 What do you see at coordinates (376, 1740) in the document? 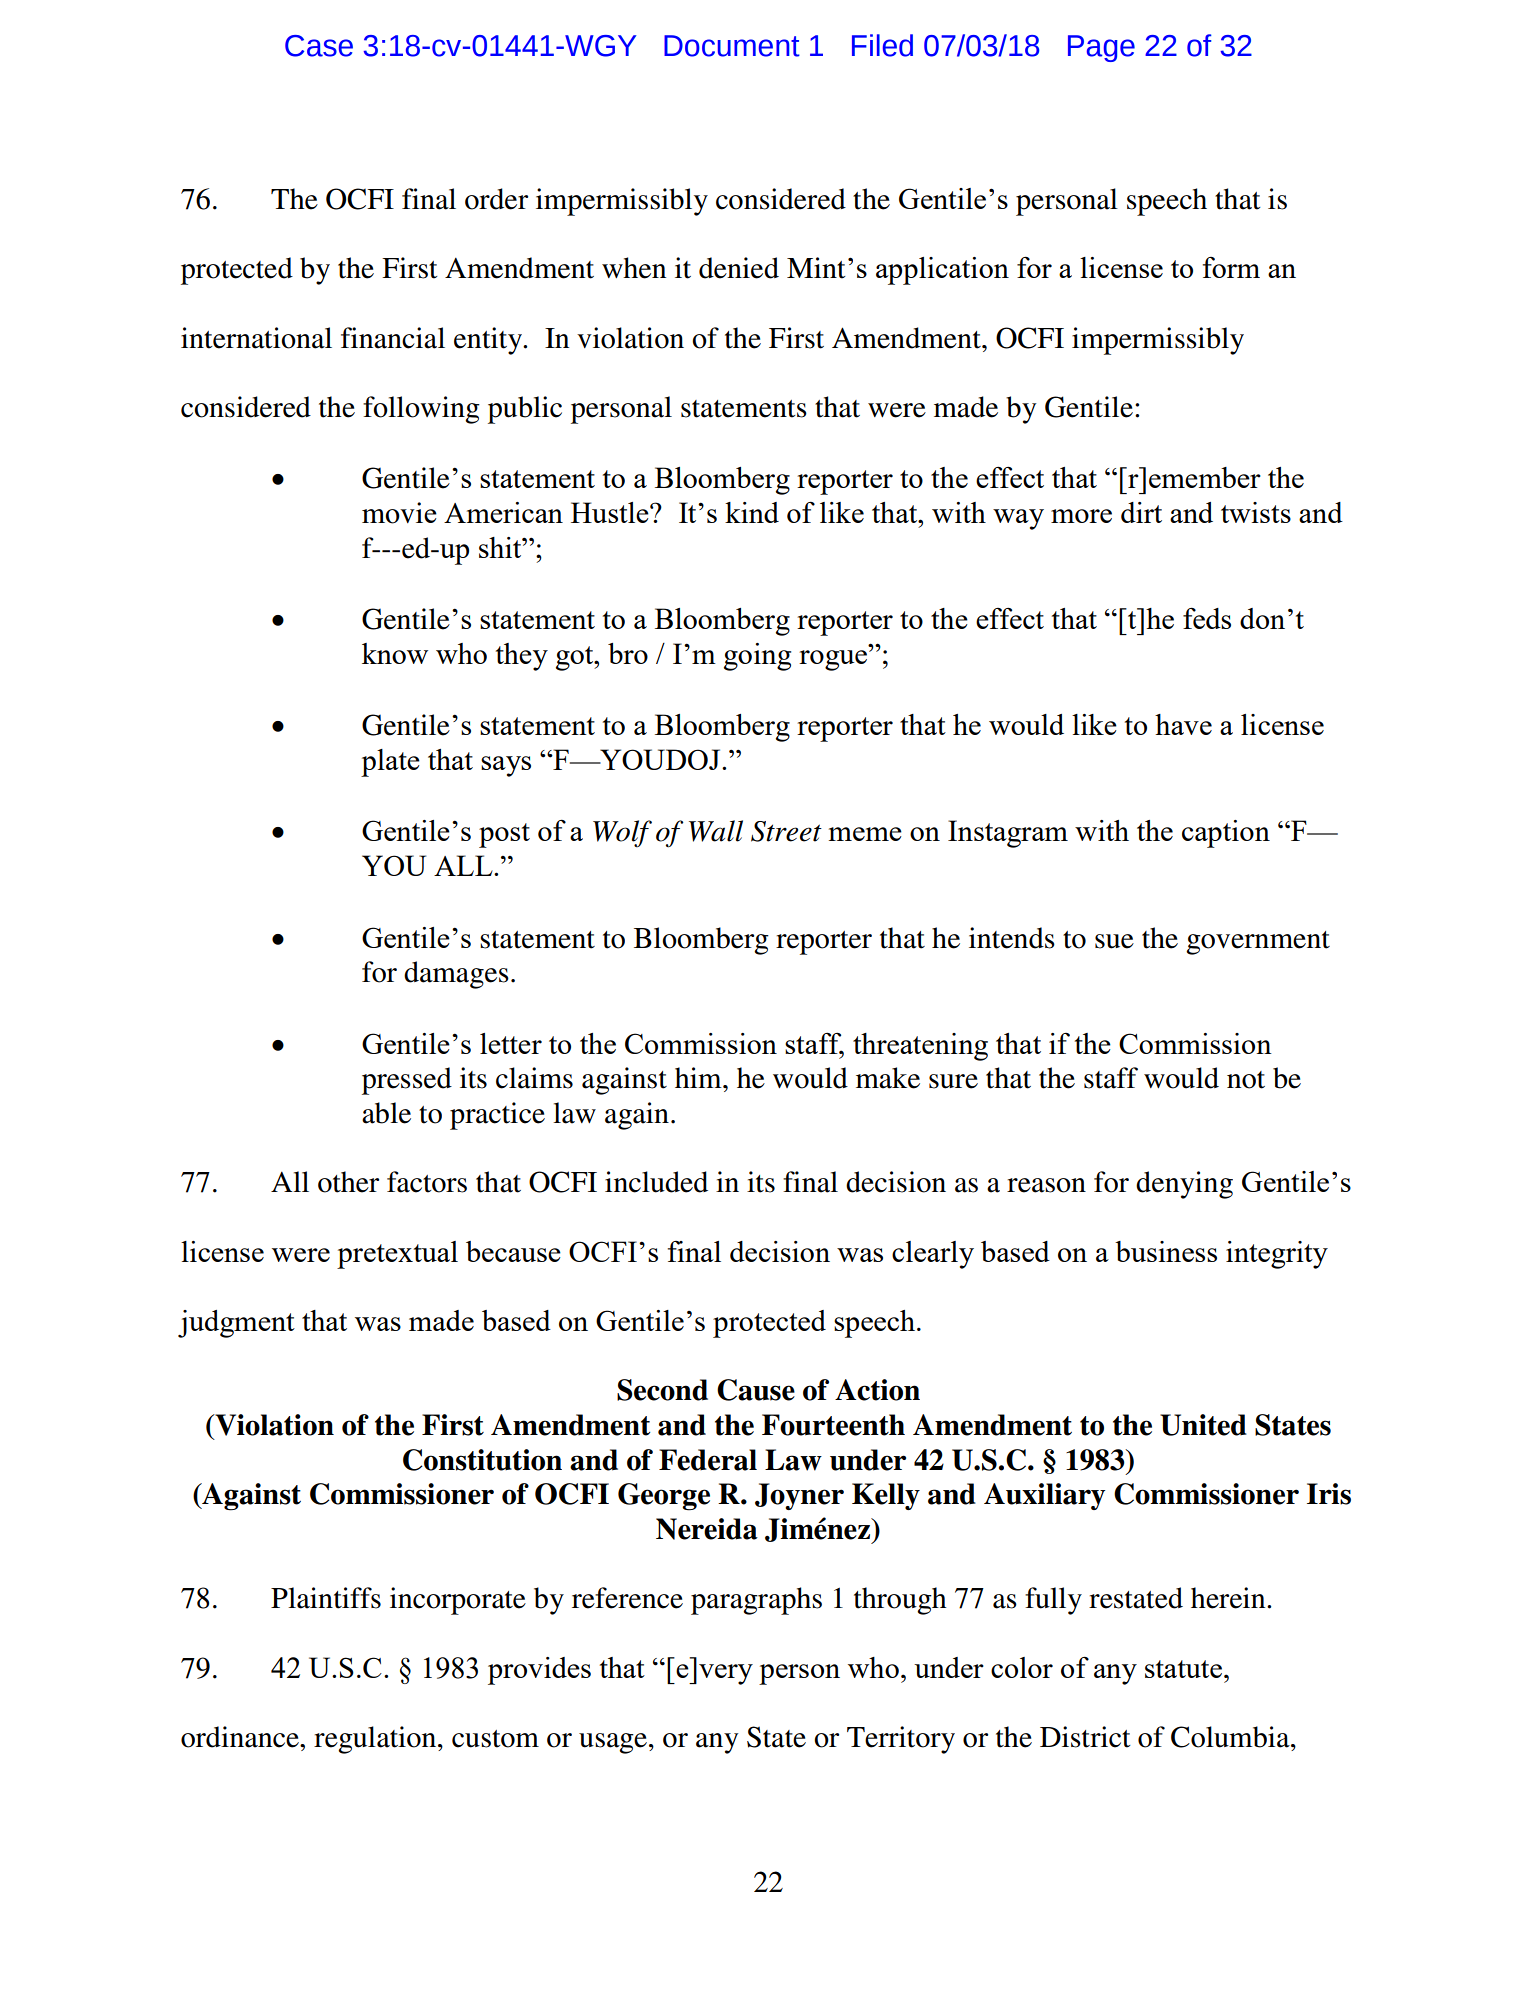
I see `regulation` at bounding box center [376, 1740].
